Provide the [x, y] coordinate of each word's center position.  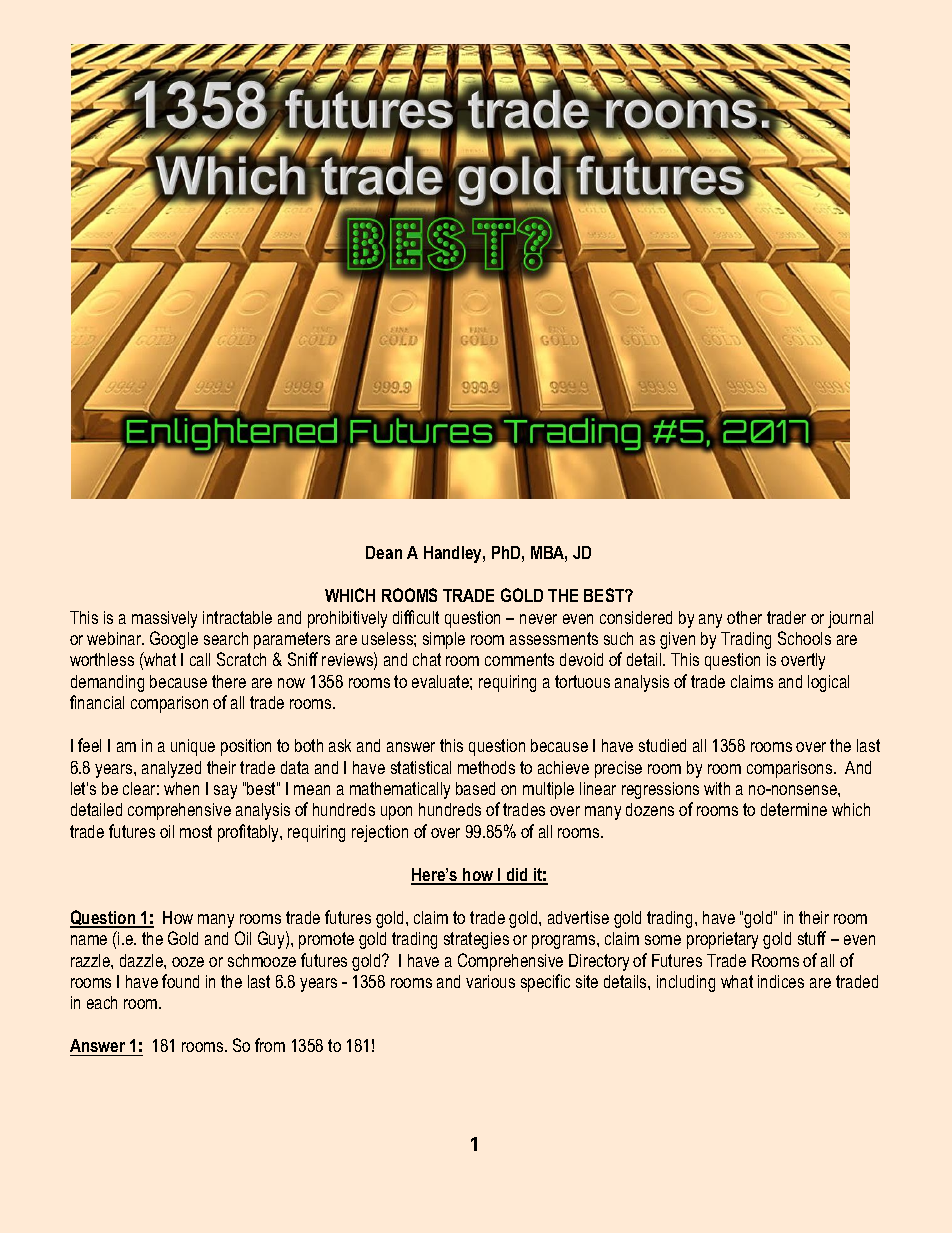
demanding [107, 683]
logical [828, 683]
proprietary [722, 940]
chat [427, 659]
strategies [476, 940]
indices [781, 981]
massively [164, 619]
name [89, 940]
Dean [384, 552]
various [490, 981]
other [744, 617]
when [181, 788]
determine [794, 809]
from [270, 1045]
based [475, 788]
